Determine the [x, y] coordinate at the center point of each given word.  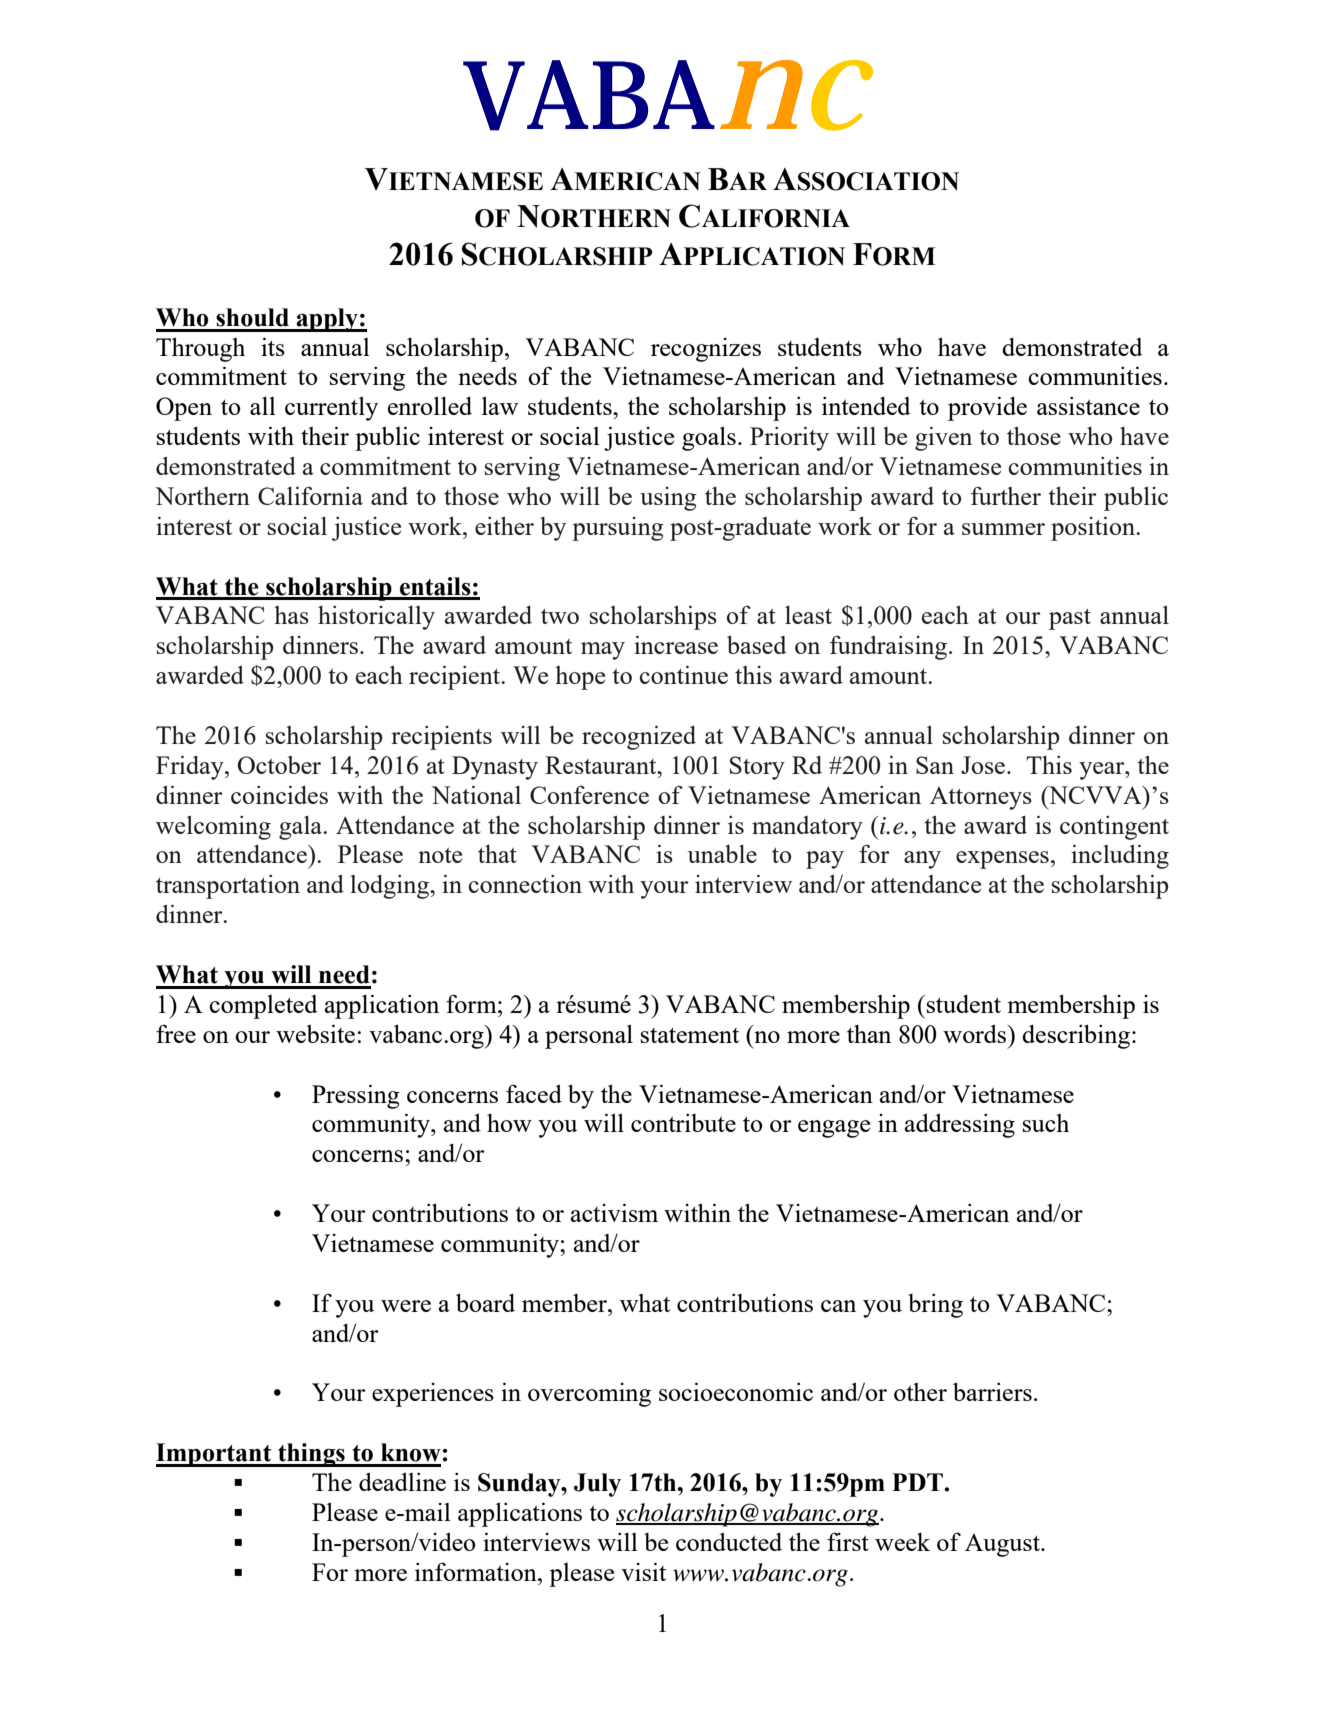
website [315, 1033]
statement [690, 1035]
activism [614, 1212]
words [976, 1034]
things [311, 1455]
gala [302, 828]
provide [987, 408]
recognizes [706, 350]
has [291, 615]
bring [935, 1305]
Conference [589, 794]
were [406, 1306]
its [273, 346]
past [1070, 619]
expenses [1002, 860]
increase [676, 644]
